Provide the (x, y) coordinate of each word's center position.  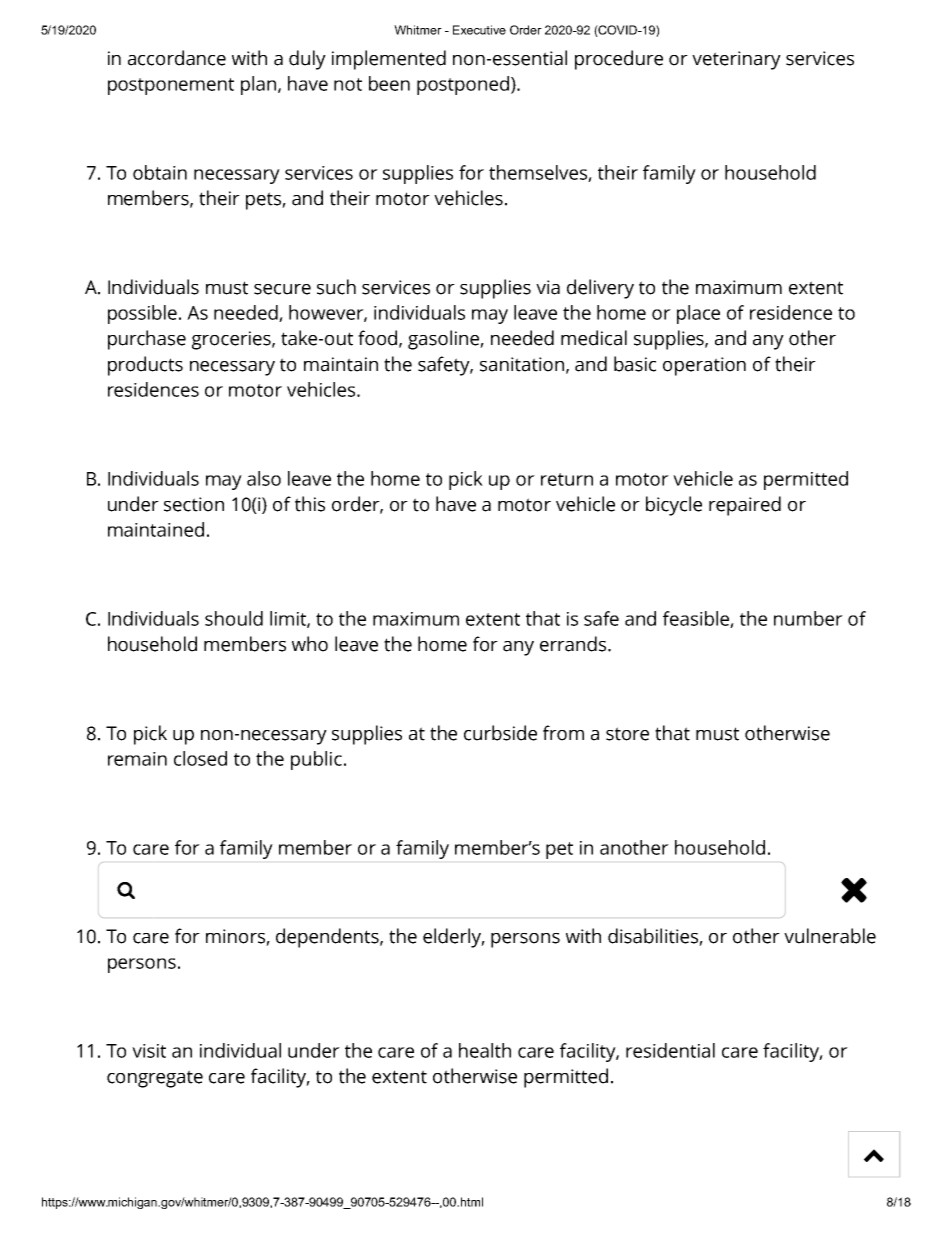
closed (200, 758)
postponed (464, 85)
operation (704, 366)
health (485, 1050)
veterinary (736, 60)
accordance (177, 58)
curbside (500, 733)
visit (149, 1051)
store (627, 734)
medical (594, 338)
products (145, 366)
